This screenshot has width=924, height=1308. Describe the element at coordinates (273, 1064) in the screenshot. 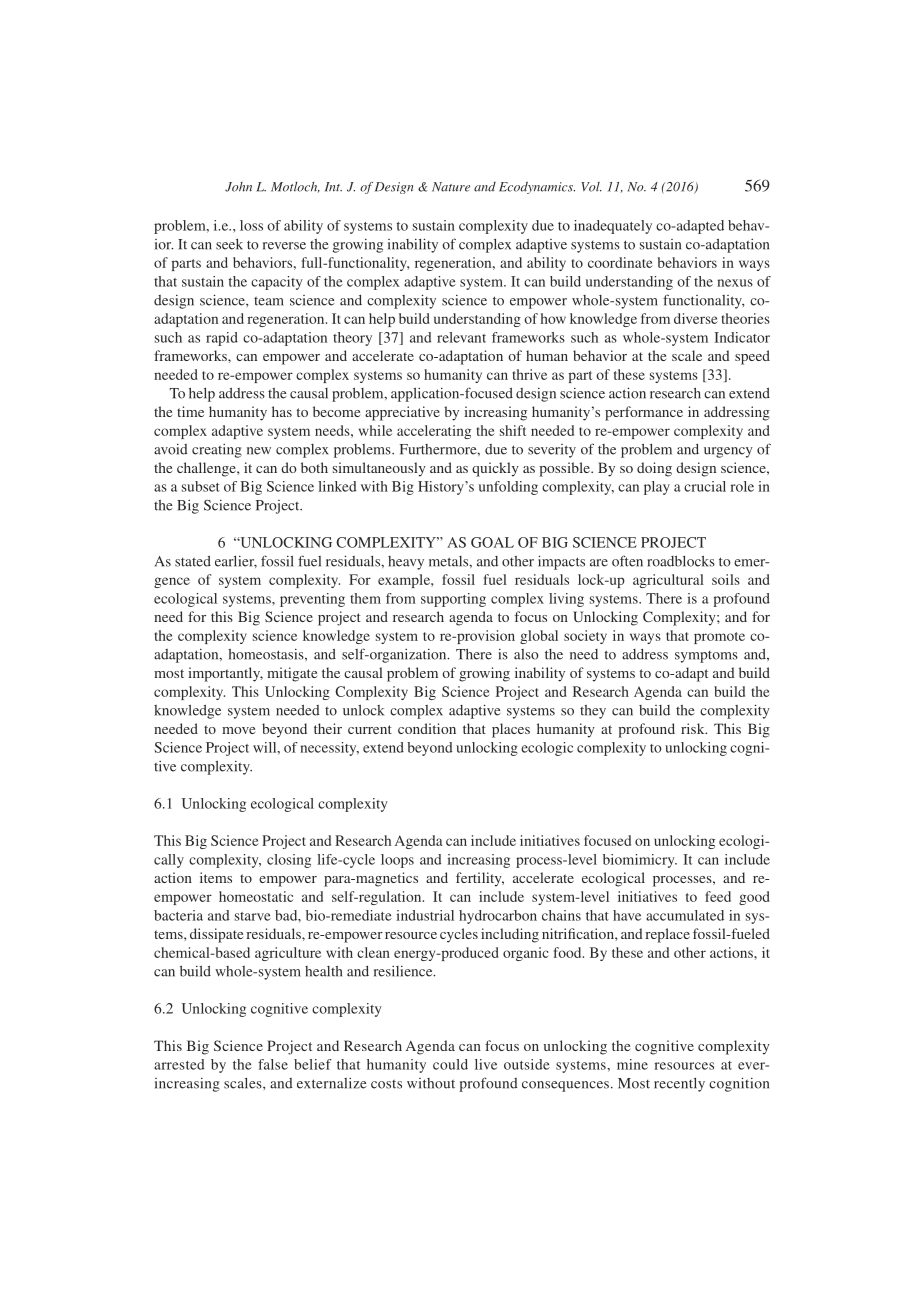

I see `false` at that location.
